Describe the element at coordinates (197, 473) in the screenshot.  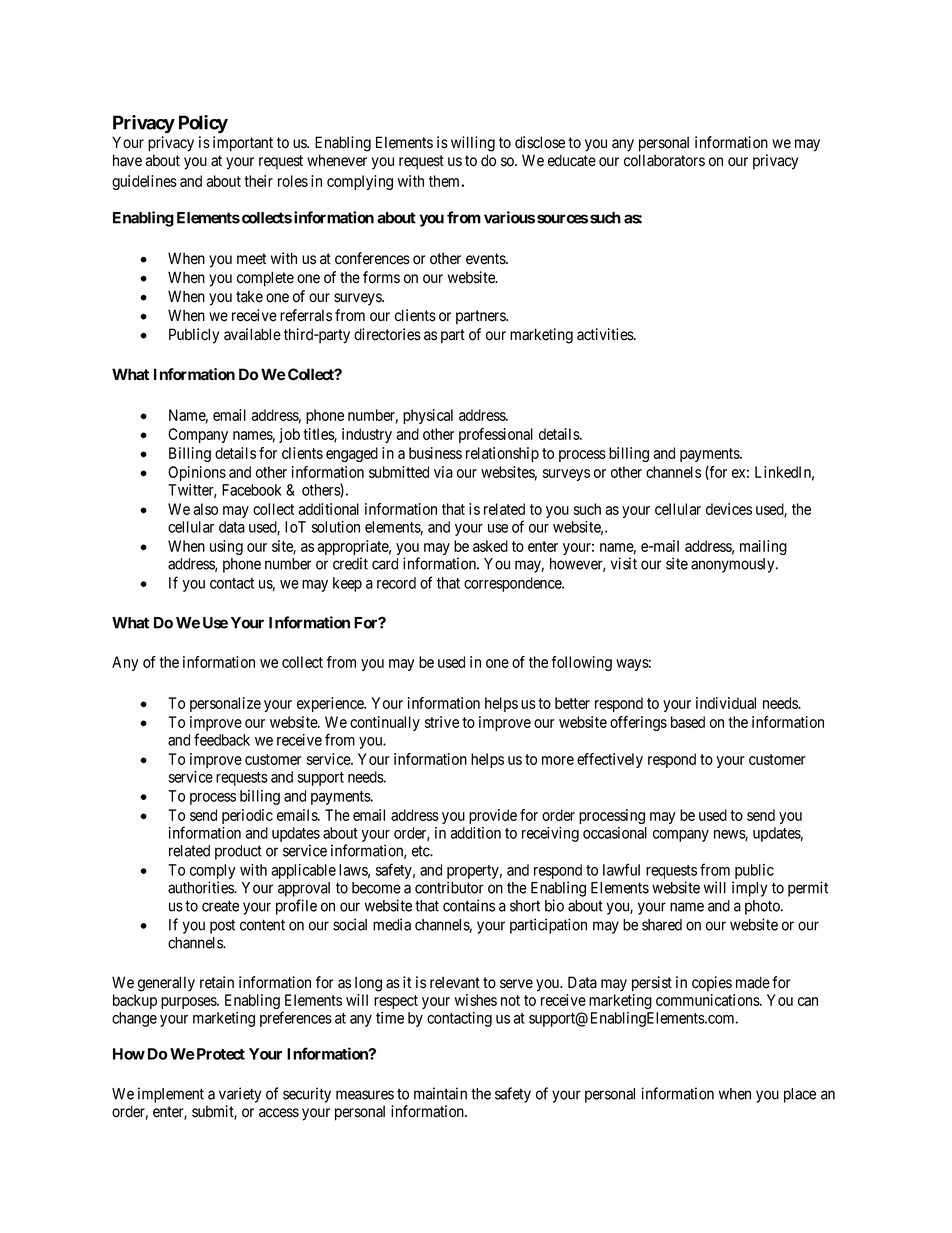
I see `Opinions` at that location.
